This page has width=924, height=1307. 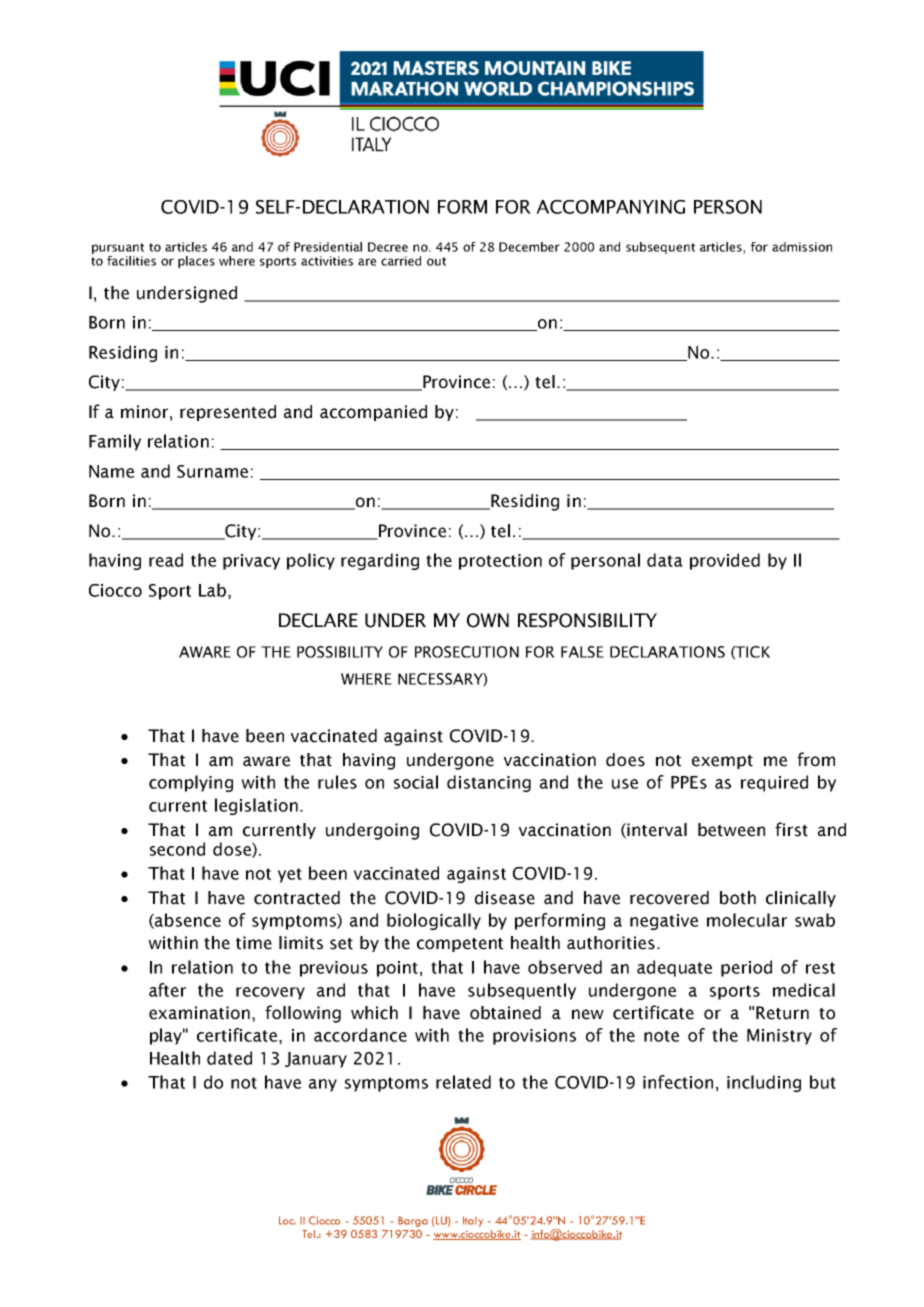 What do you see at coordinates (254, 943) in the page?
I see `time` at bounding box center [254, 943].
